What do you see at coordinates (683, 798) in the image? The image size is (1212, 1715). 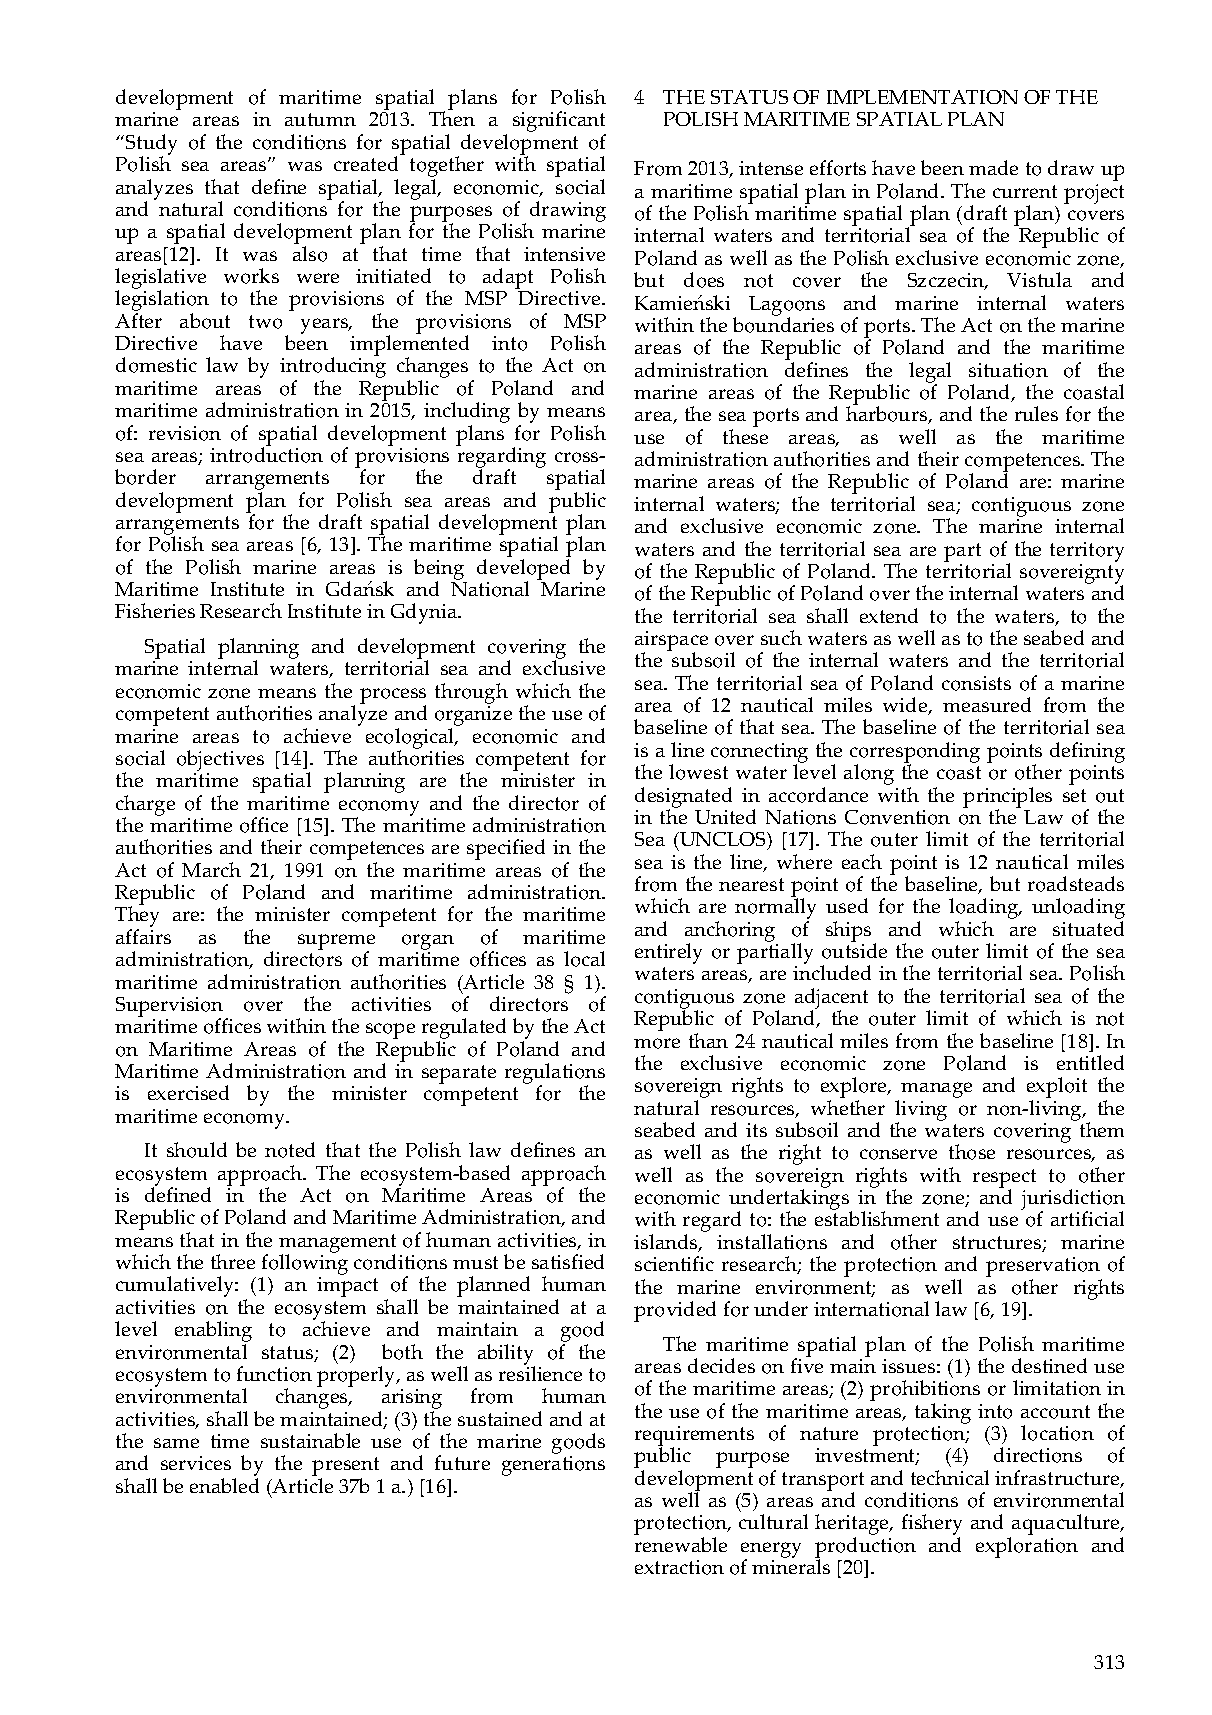 I see `designated` at bounding box center [683, 798].
